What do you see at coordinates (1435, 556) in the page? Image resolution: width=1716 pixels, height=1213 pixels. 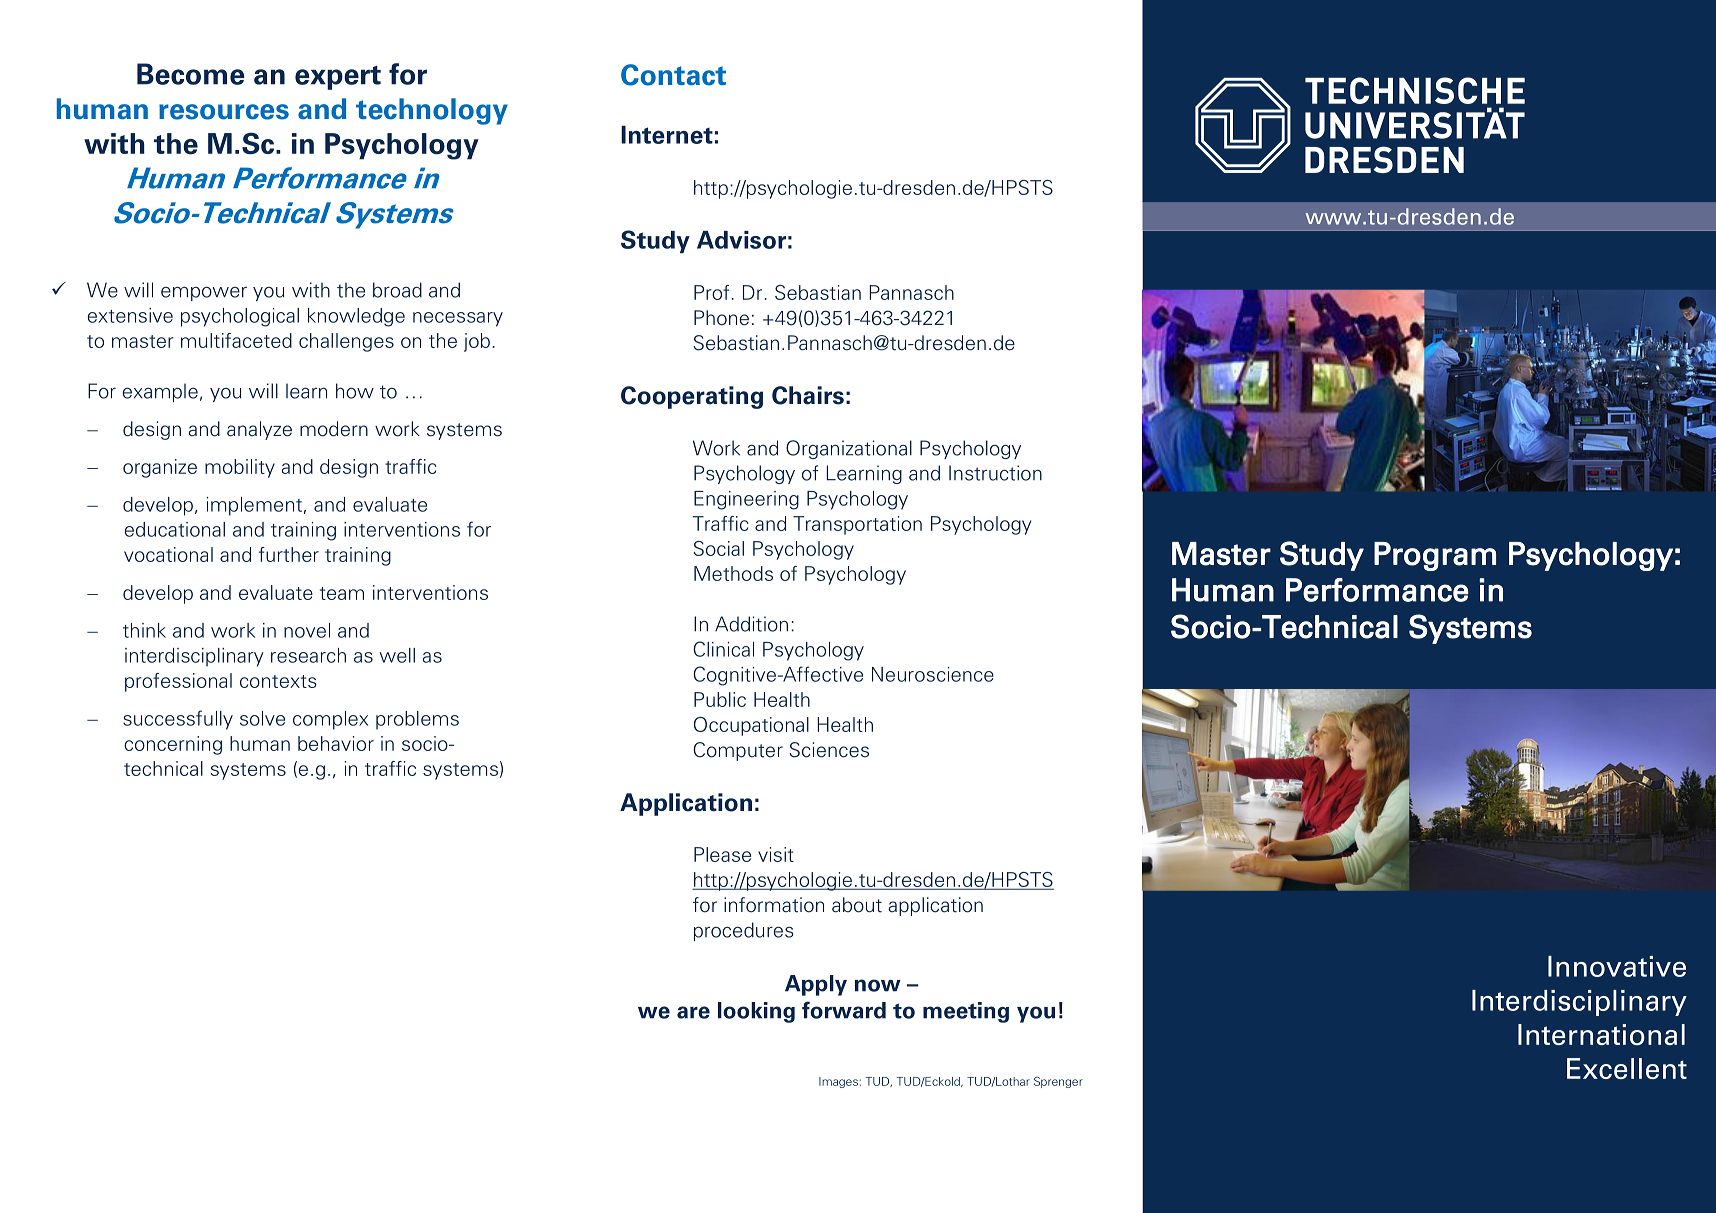 I see `Program` at bounding box center [1435, 556].
